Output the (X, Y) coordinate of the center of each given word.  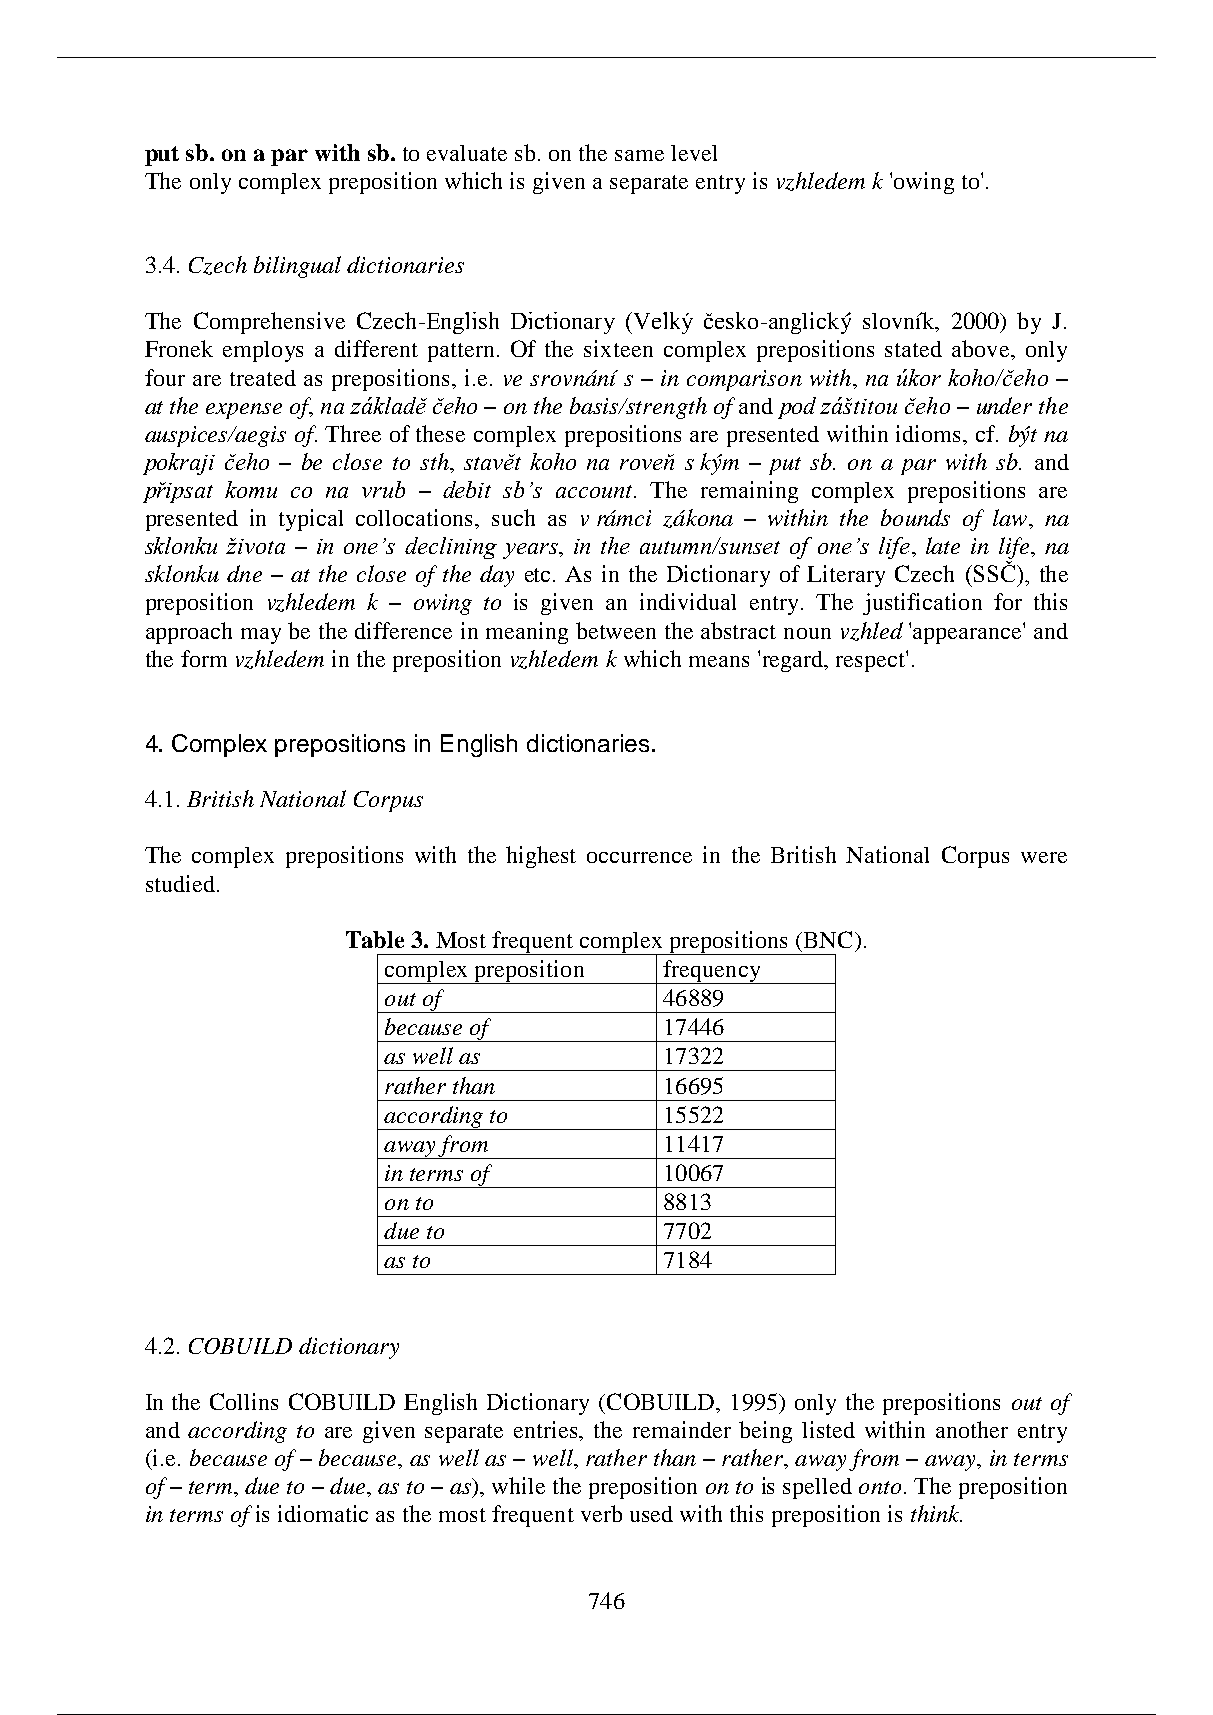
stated (913, 349)
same (639, 155)
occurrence (639, 857)
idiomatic (323, 1513)
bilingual (297, 267)
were (1044, 857)
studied (180, 883)
